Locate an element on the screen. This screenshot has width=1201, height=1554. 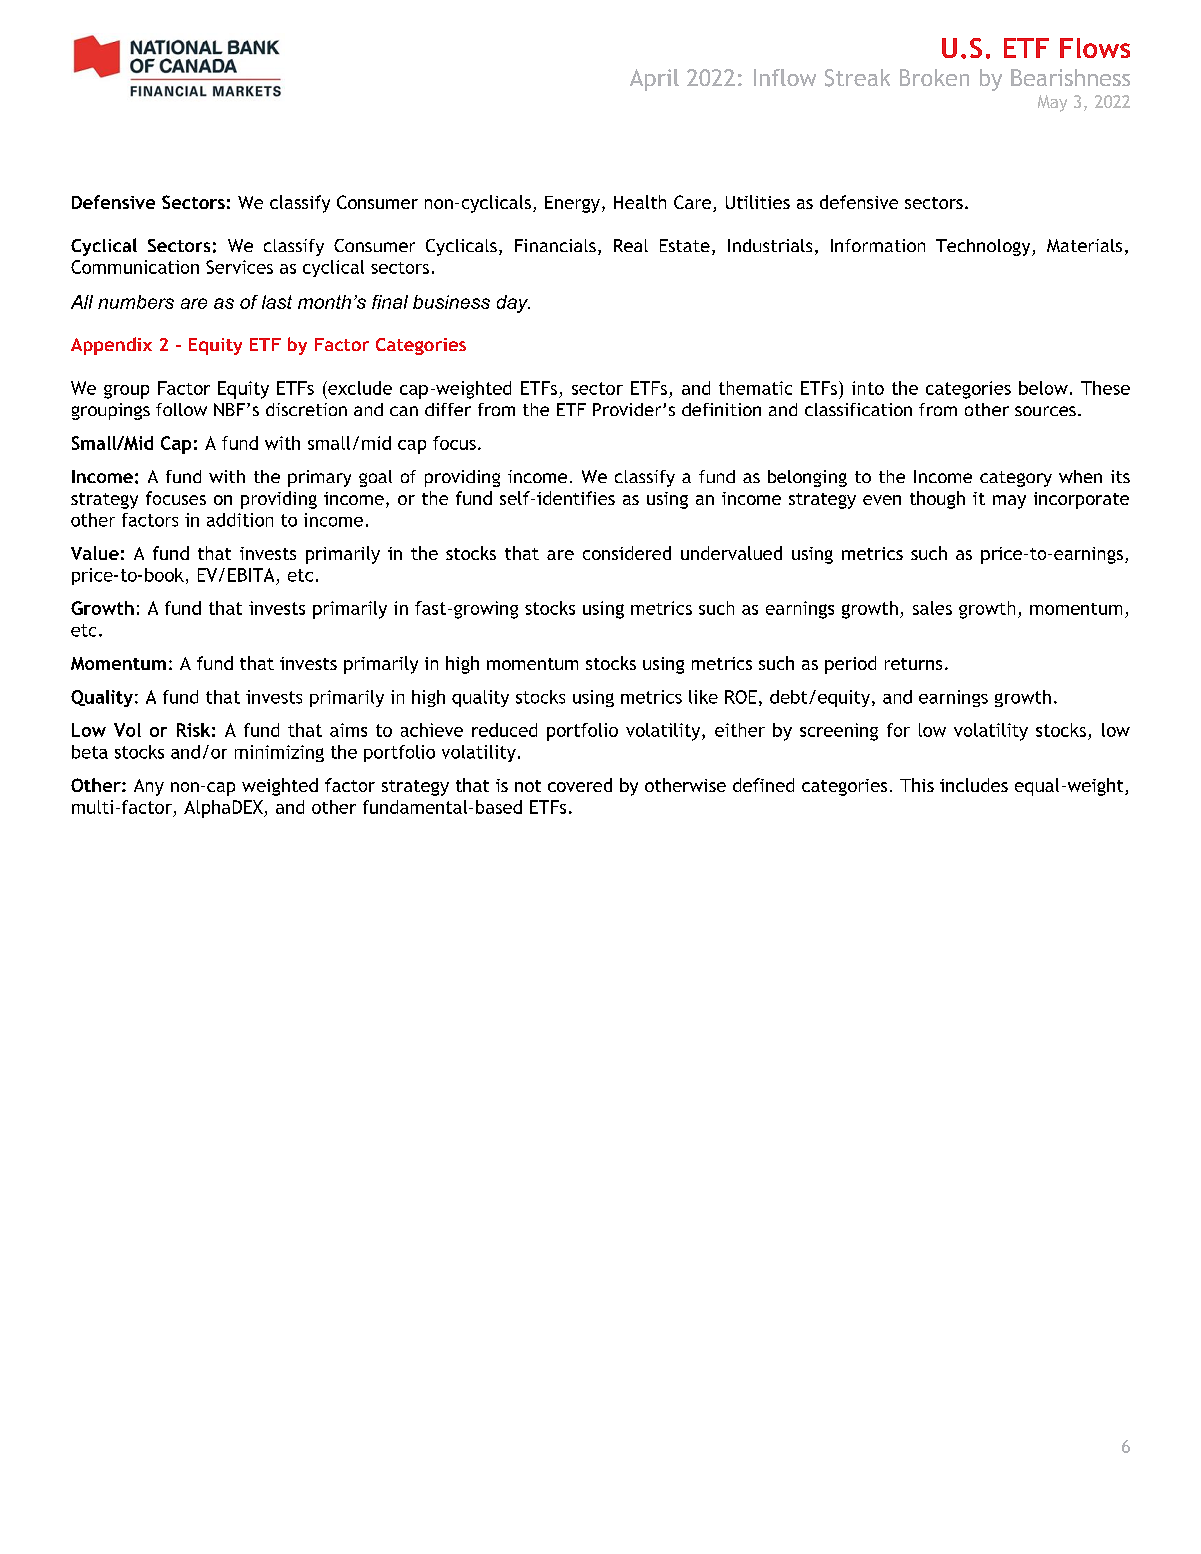
minimizing is located at coordinates (279, 753).
